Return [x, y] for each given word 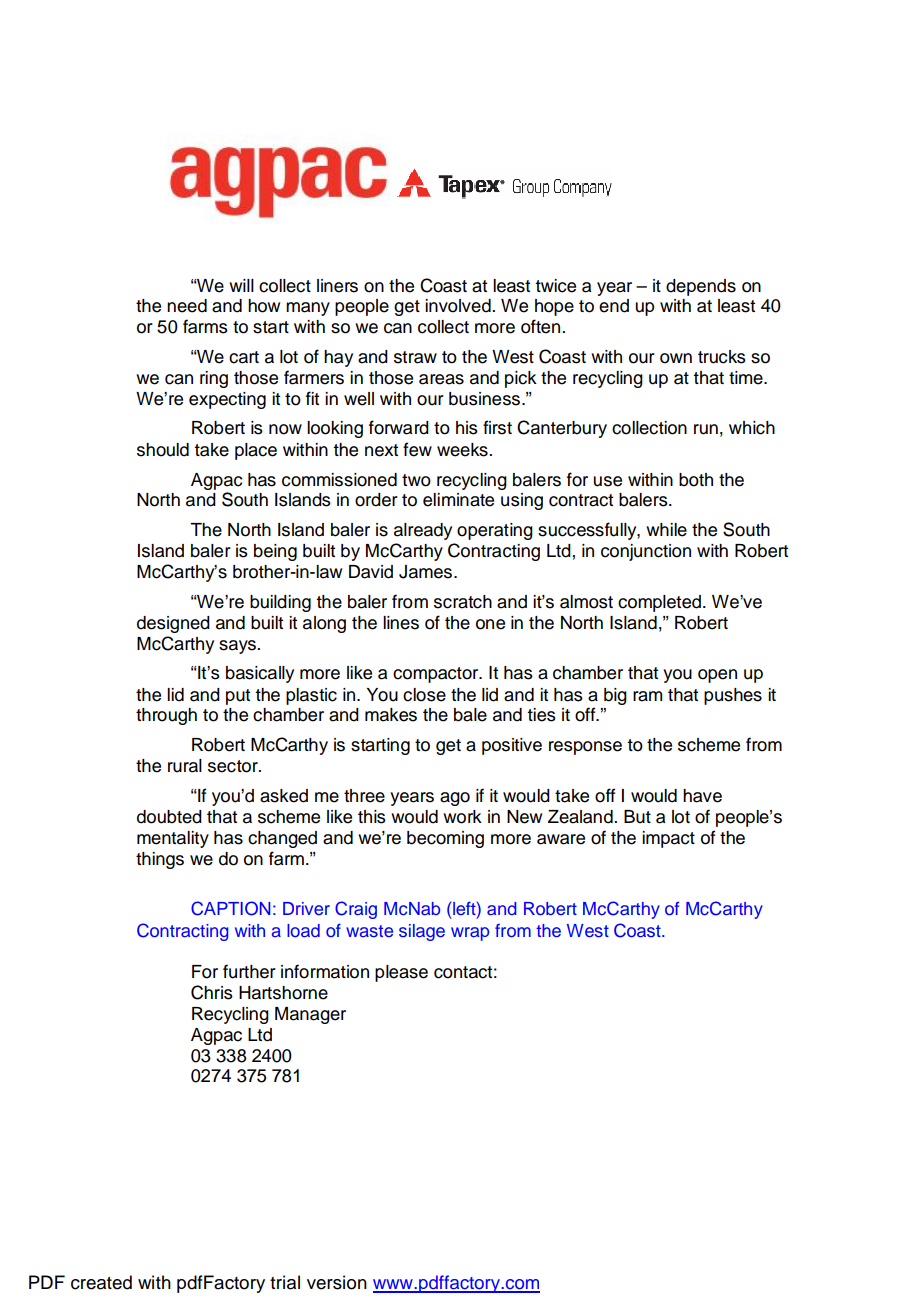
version [337, 1282]
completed [659, 603]
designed [173, 624]
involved [458, 306]
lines [401, 623]
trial [285, 1282]
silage [422, 932]
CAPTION [231, 908]
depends [701, 287]
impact [668, 839]
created [101, 1282]
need [187, 306]
